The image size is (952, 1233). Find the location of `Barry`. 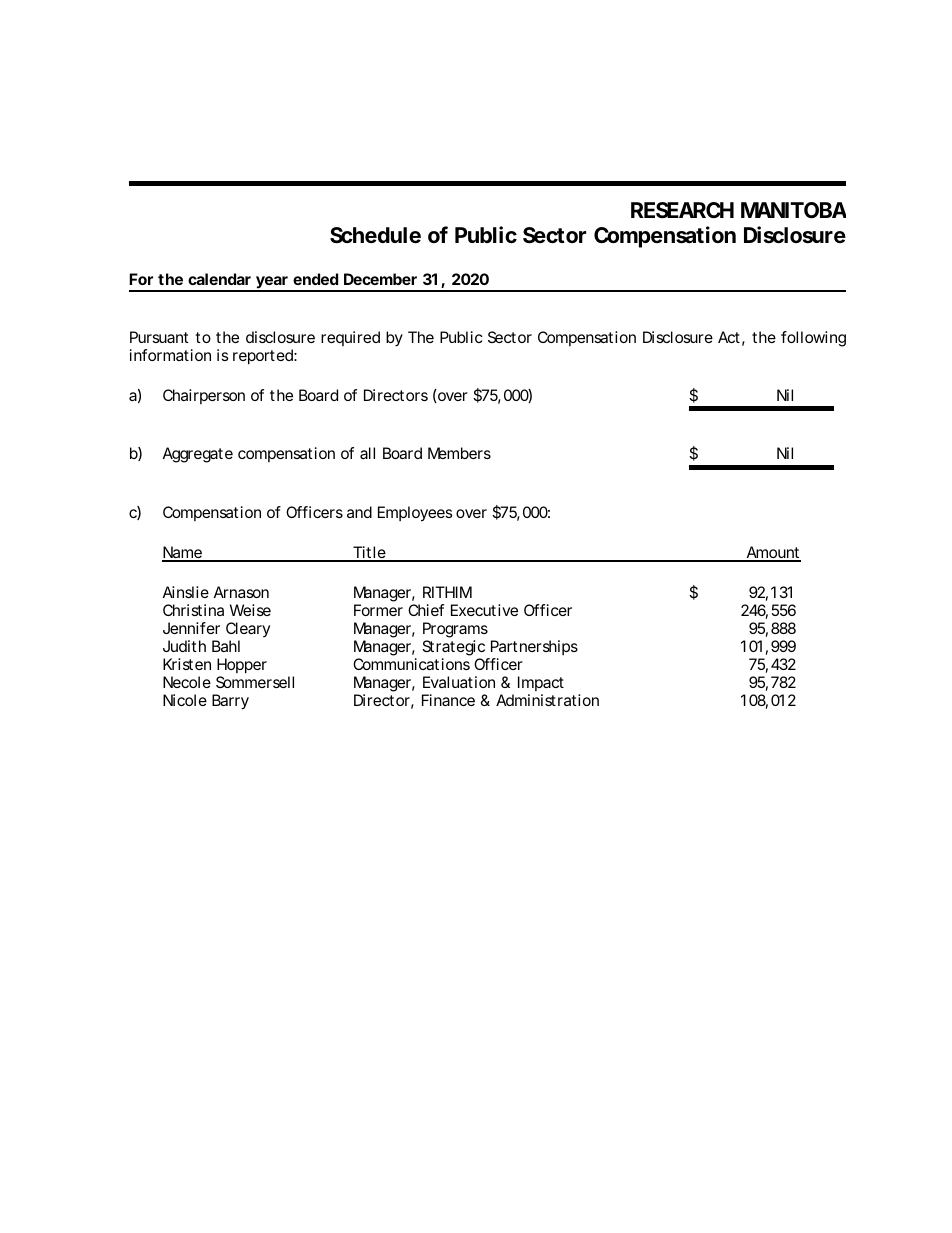

Barry is located at coordinates (230, 702).
